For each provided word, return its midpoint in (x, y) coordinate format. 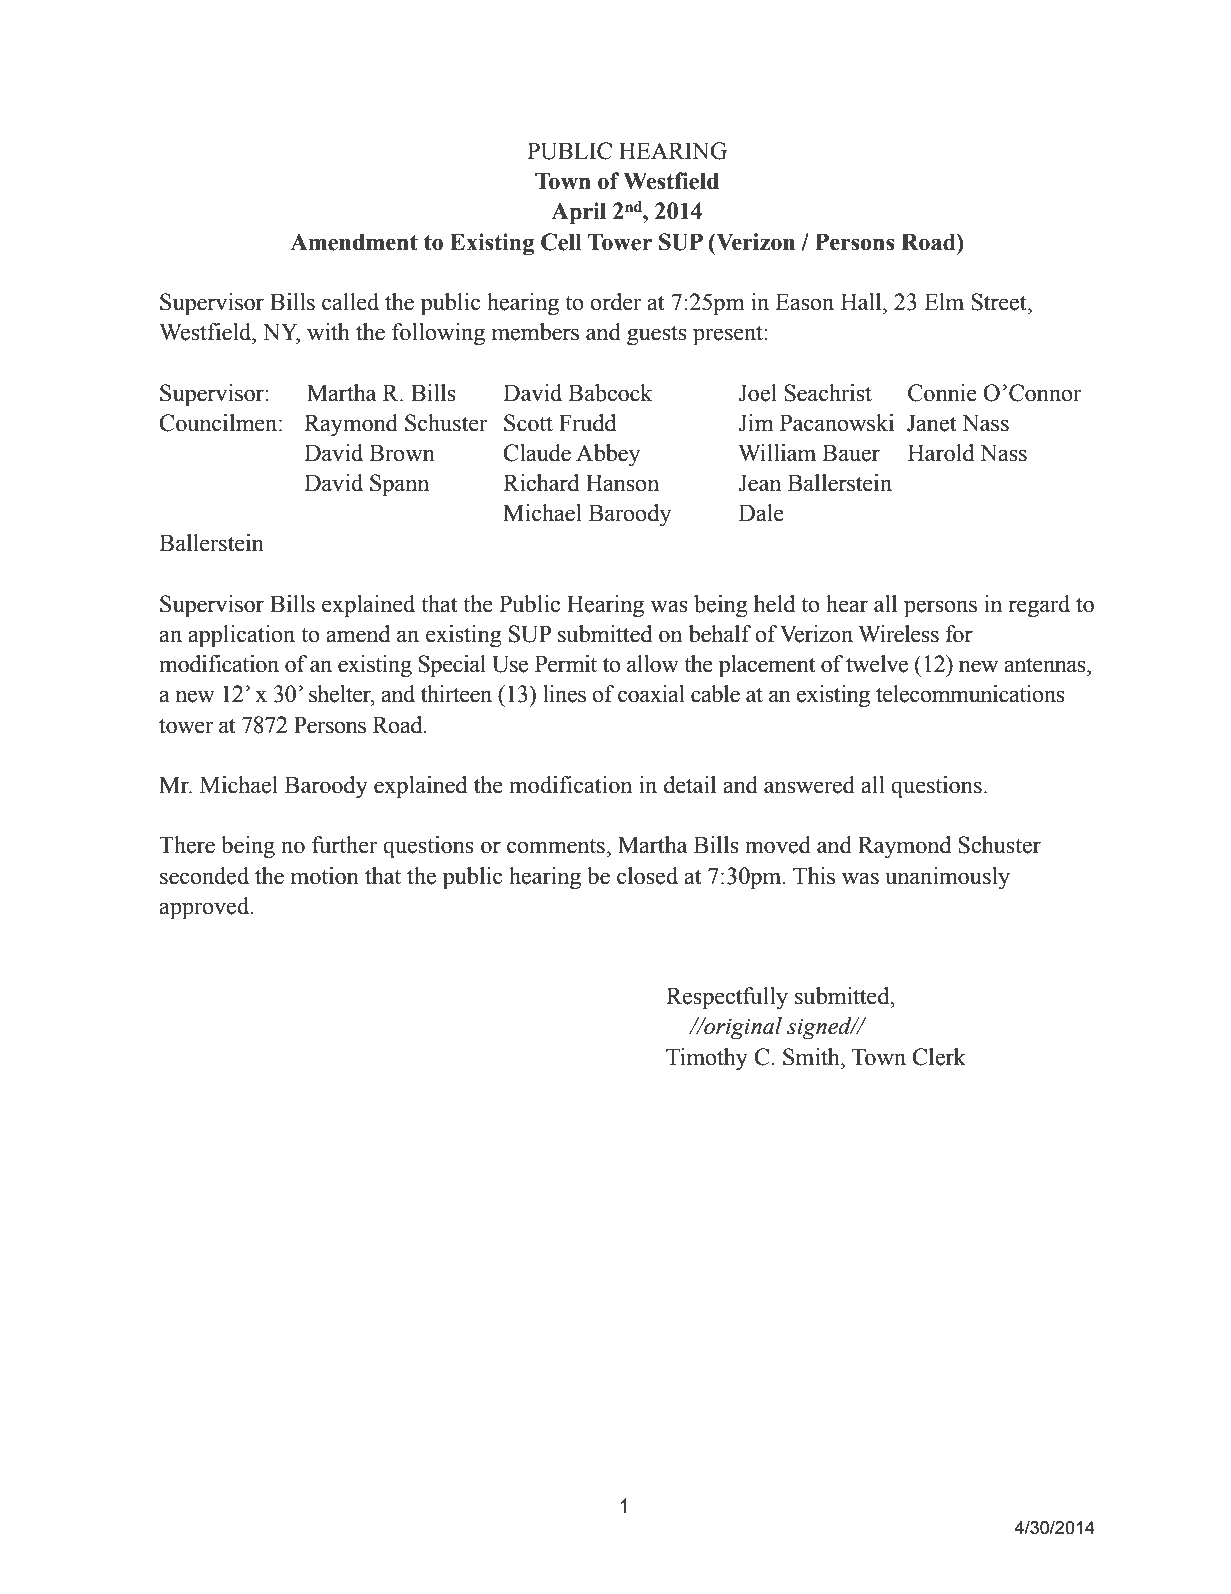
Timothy (707, 1059)
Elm (944, 301)
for (959, 634)
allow (653, 664)
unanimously (947, 878)
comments (556, 846)
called (350, 302)
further (345, 845)
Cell (561, 242)
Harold (941, 453)
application (241, 636)
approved (205, 908)
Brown (402, 453)
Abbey (608, 455)
